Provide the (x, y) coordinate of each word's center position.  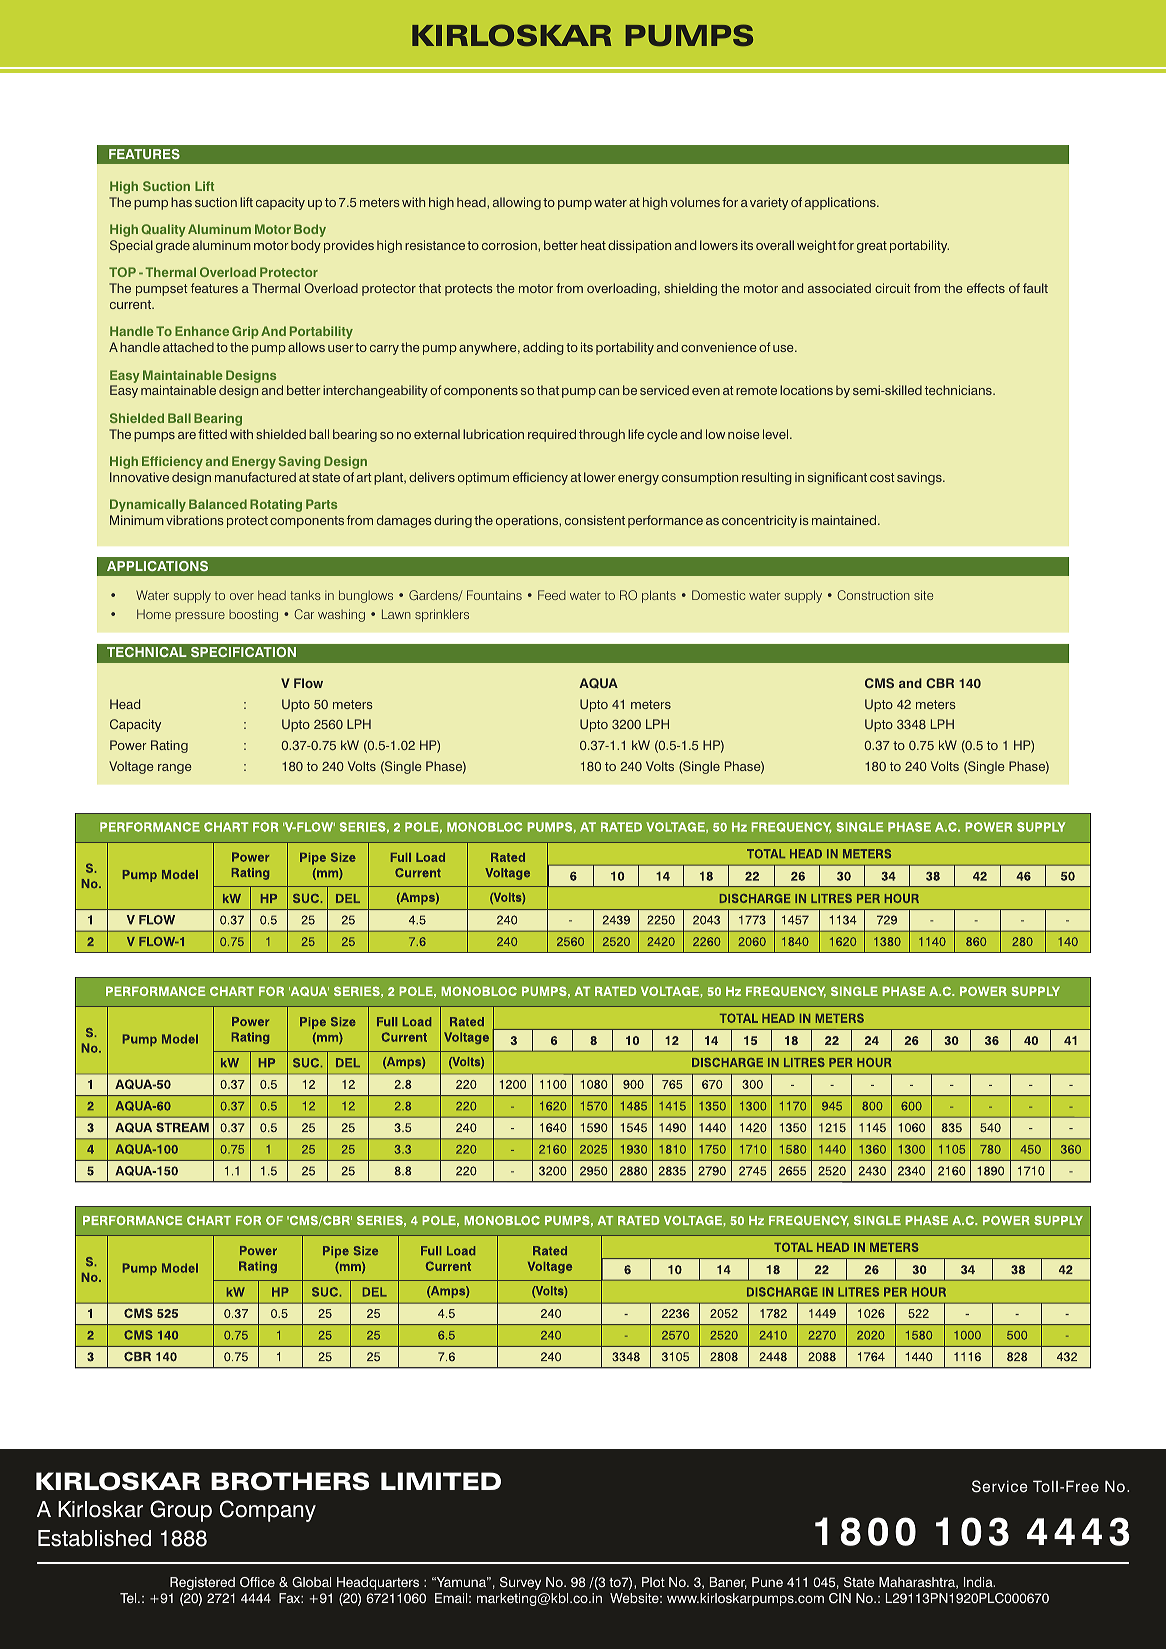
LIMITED (441, 1481)
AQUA (598, 683)
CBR (940, 683)
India (979, 1582)
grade (173, 246)
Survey (520, 1583)
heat (593, 245)
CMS (879, 683)
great (872, 247)
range (174, 769)
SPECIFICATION (243, 652)
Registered (202, 1583)
